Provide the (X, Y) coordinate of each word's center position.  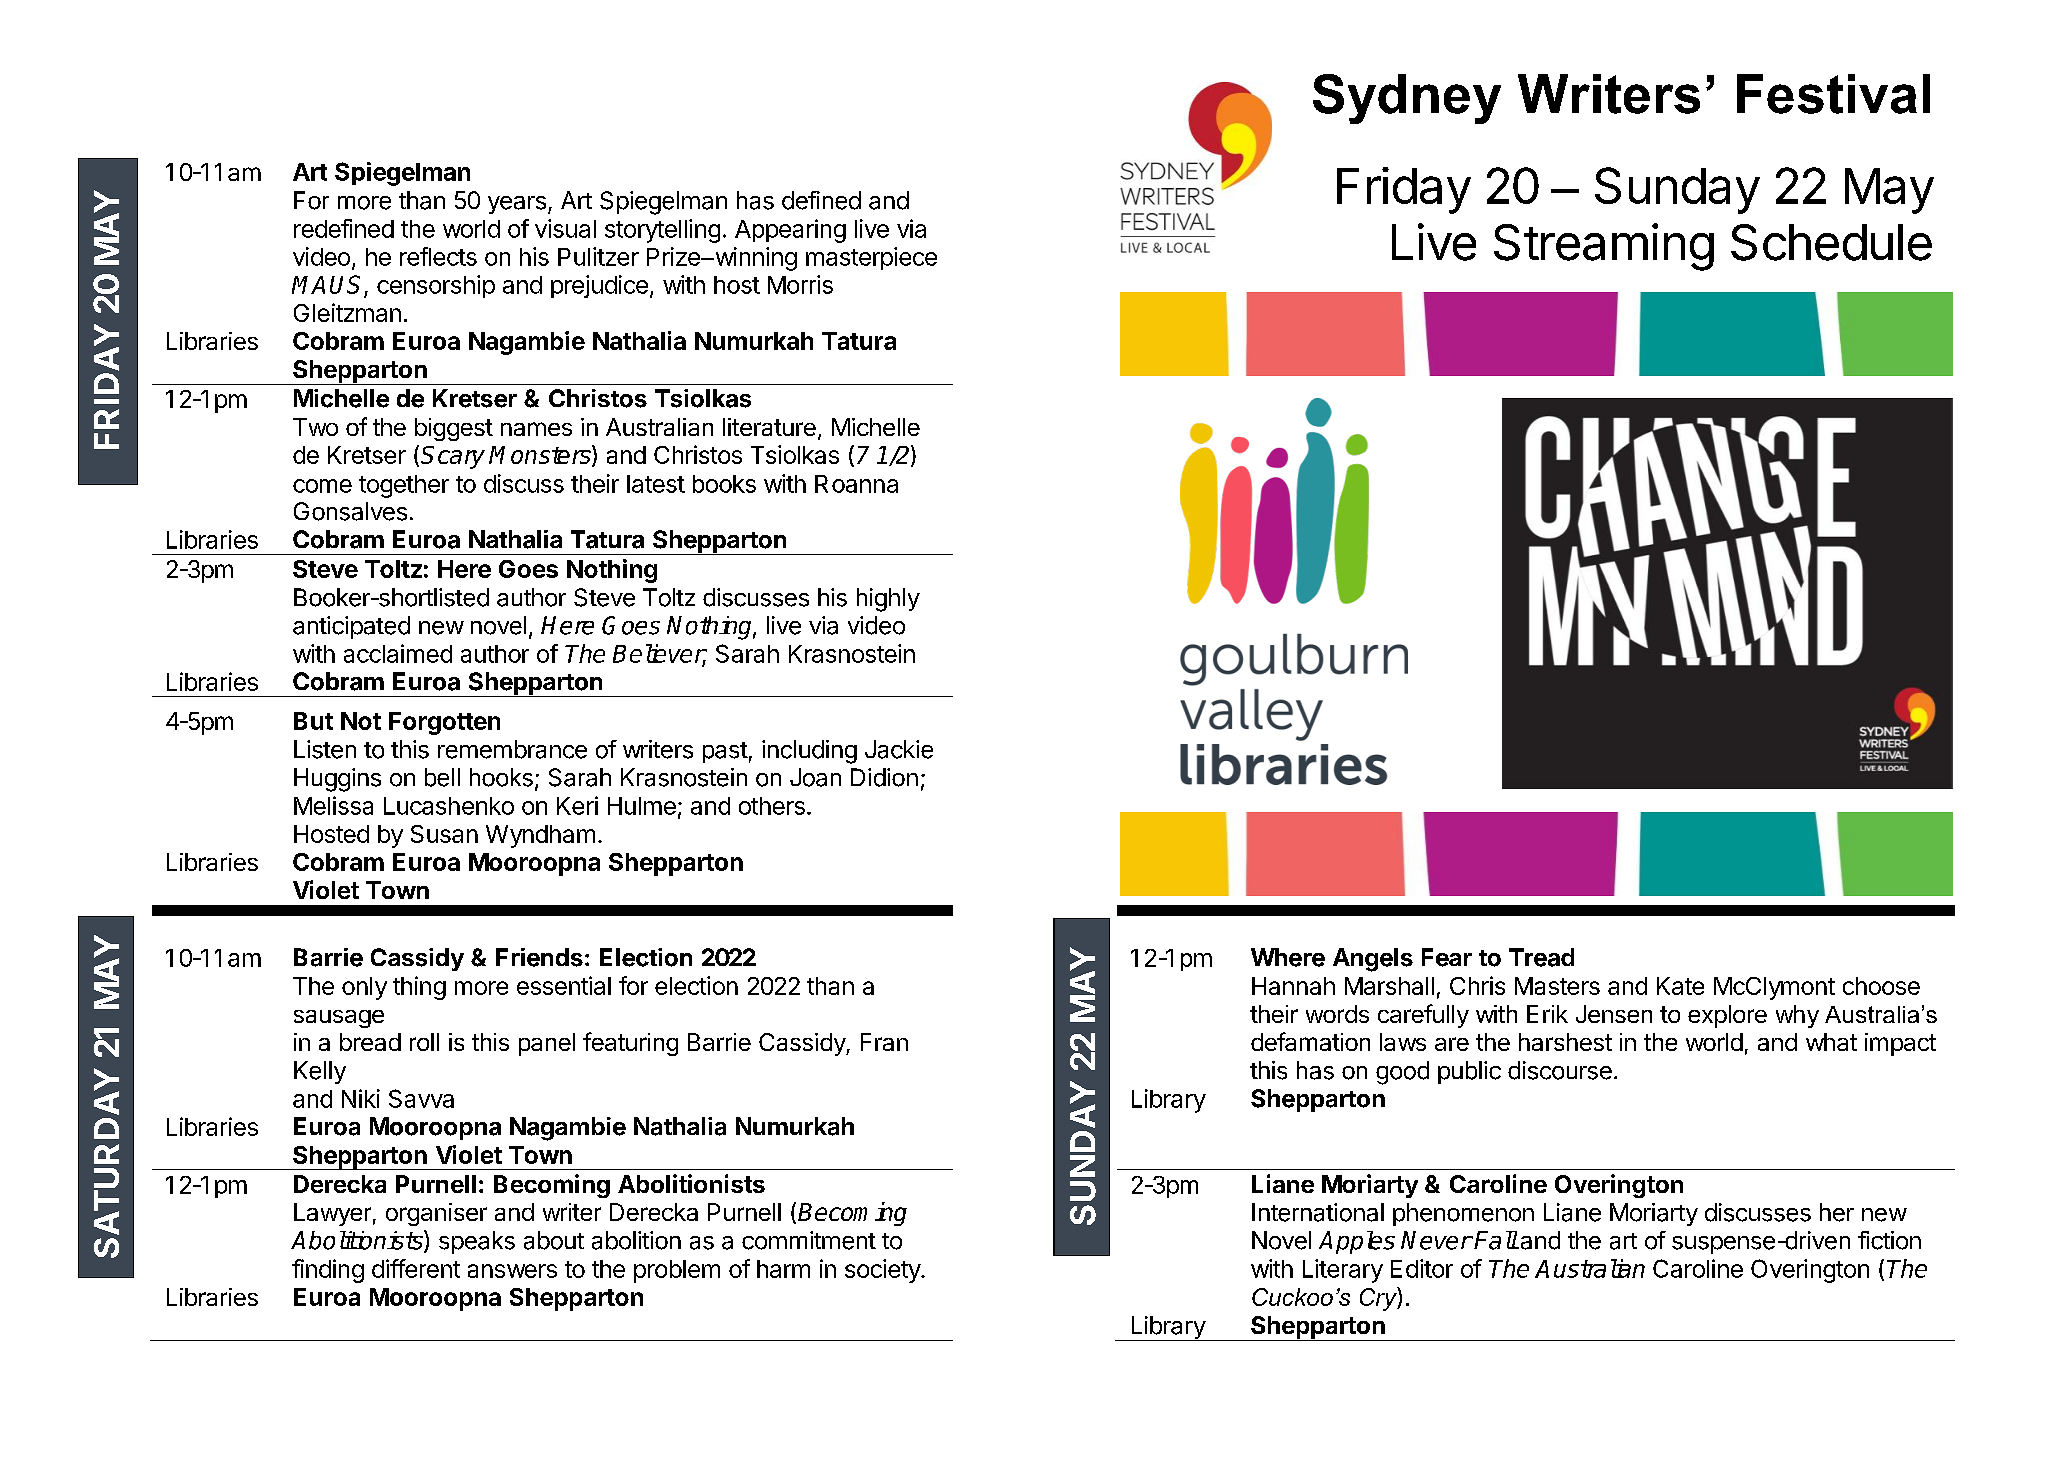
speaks (477, 1242)
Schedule (1831, 242)
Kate (1680, 986)
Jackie (899, 749)
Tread (1541, 957)
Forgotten (444, 723)
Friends (539, 957)
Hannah (1293, 986)
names (536, 429)
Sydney (1407, 99)
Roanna (856, 484)
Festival (1833, 94)
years (517, 205)
